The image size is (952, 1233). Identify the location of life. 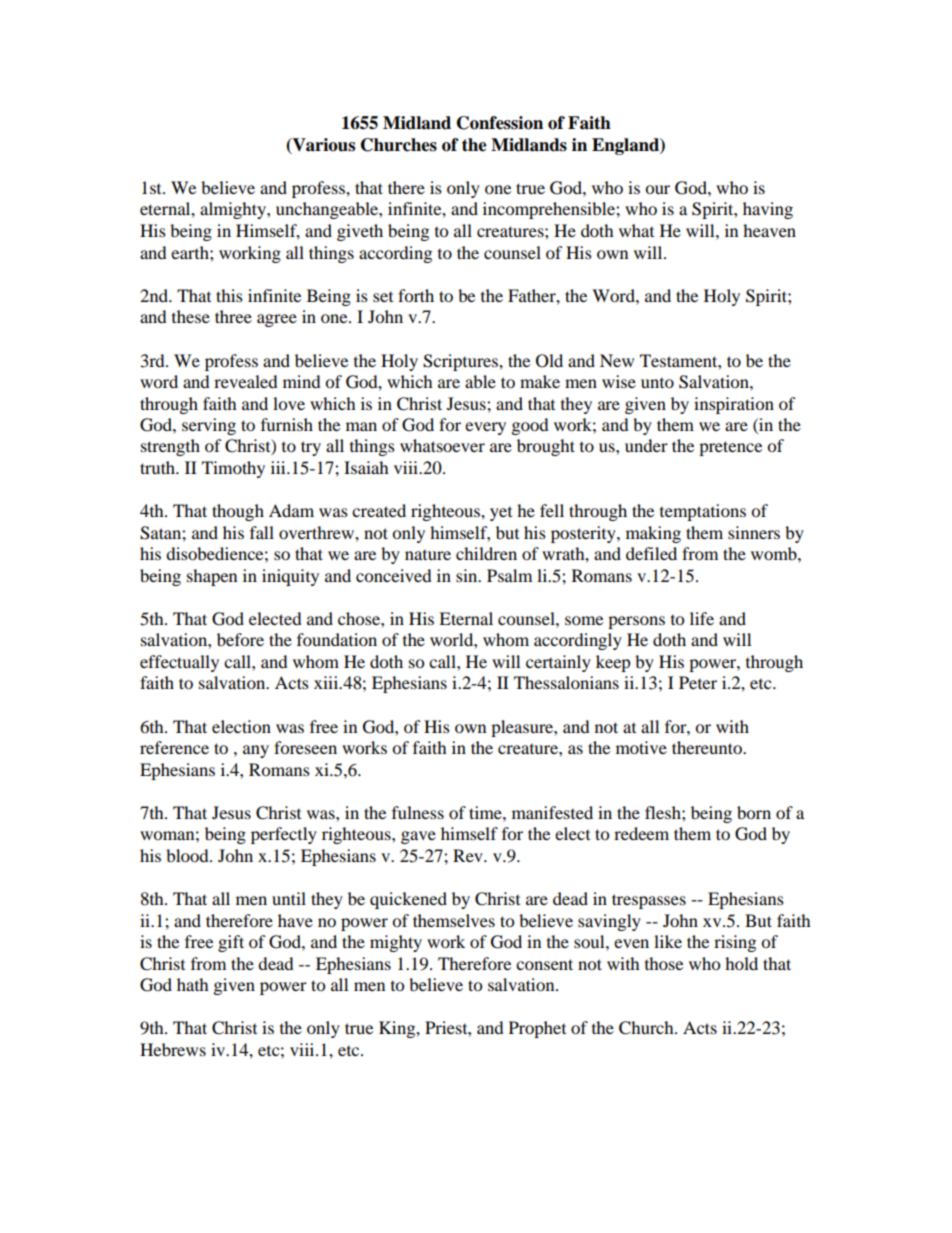
(702, 618).
